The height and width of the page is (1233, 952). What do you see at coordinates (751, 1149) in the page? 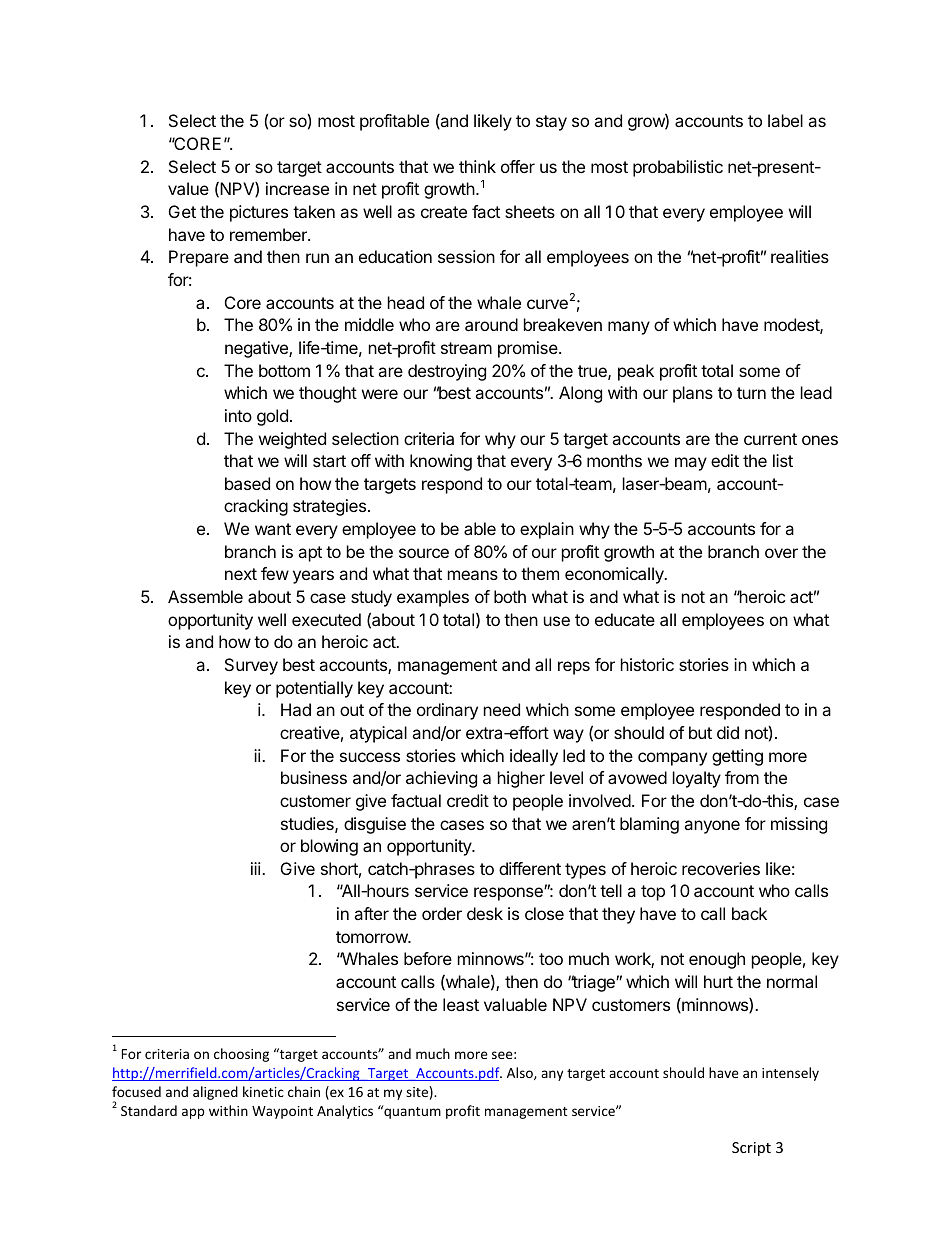
I see `Script` at bounding box center [751, 1149].
